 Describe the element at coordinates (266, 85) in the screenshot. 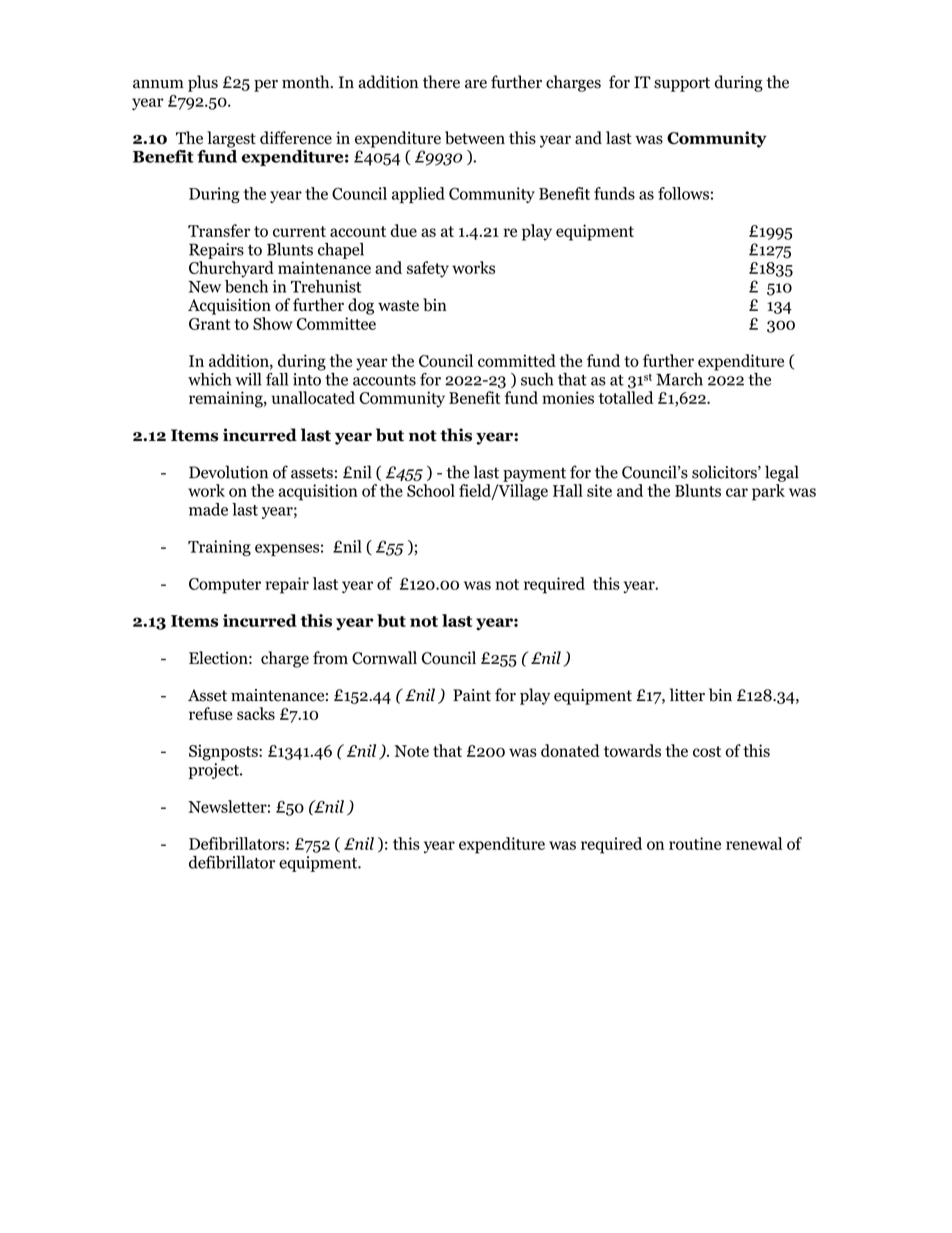

I see `per` at that location.
